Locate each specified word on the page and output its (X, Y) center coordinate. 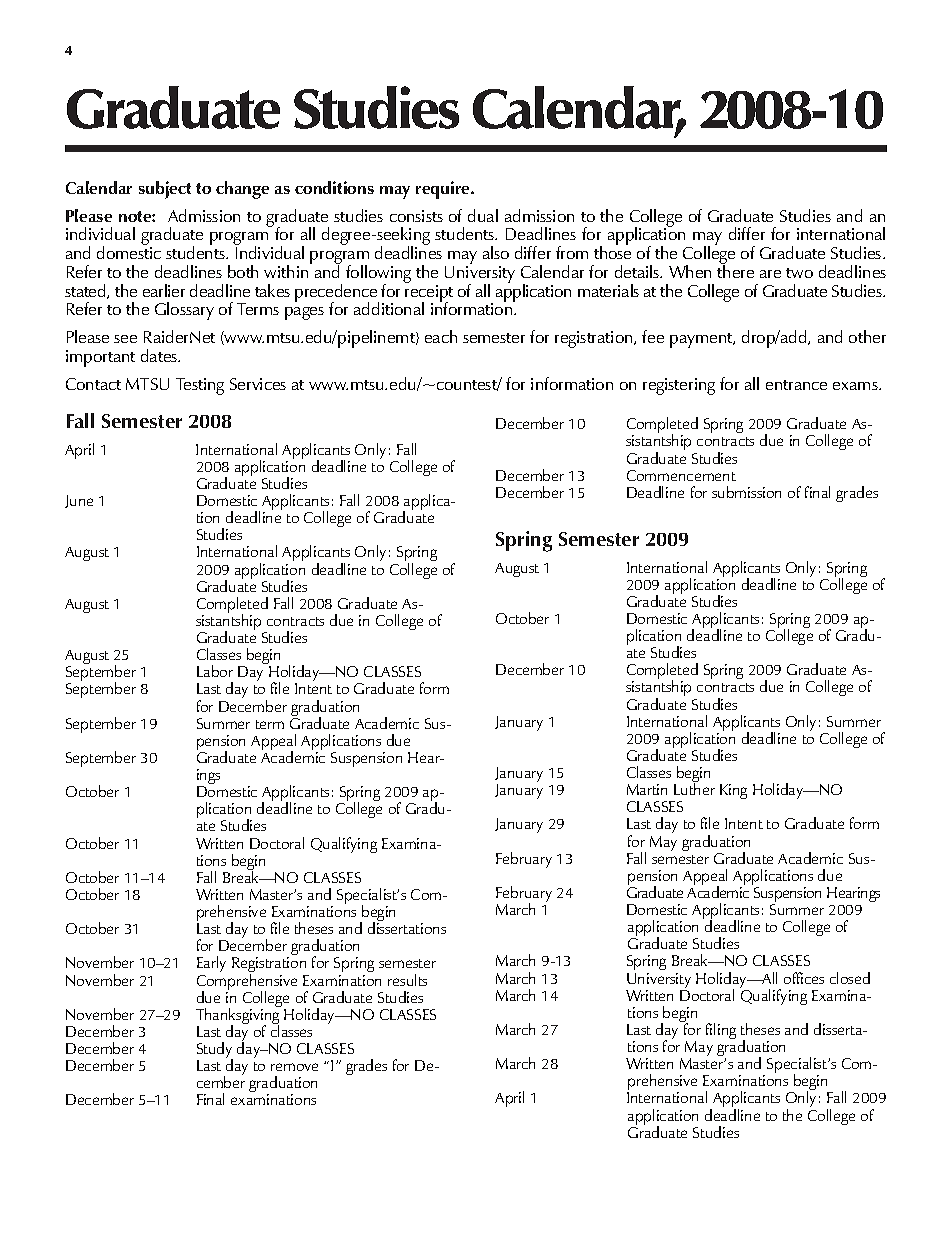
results (407, 980)
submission (746, 492)
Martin (647, 789)
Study (215, 1051)
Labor (215, 671)
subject (165, 190)
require (444, 190)
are (770, 274)
